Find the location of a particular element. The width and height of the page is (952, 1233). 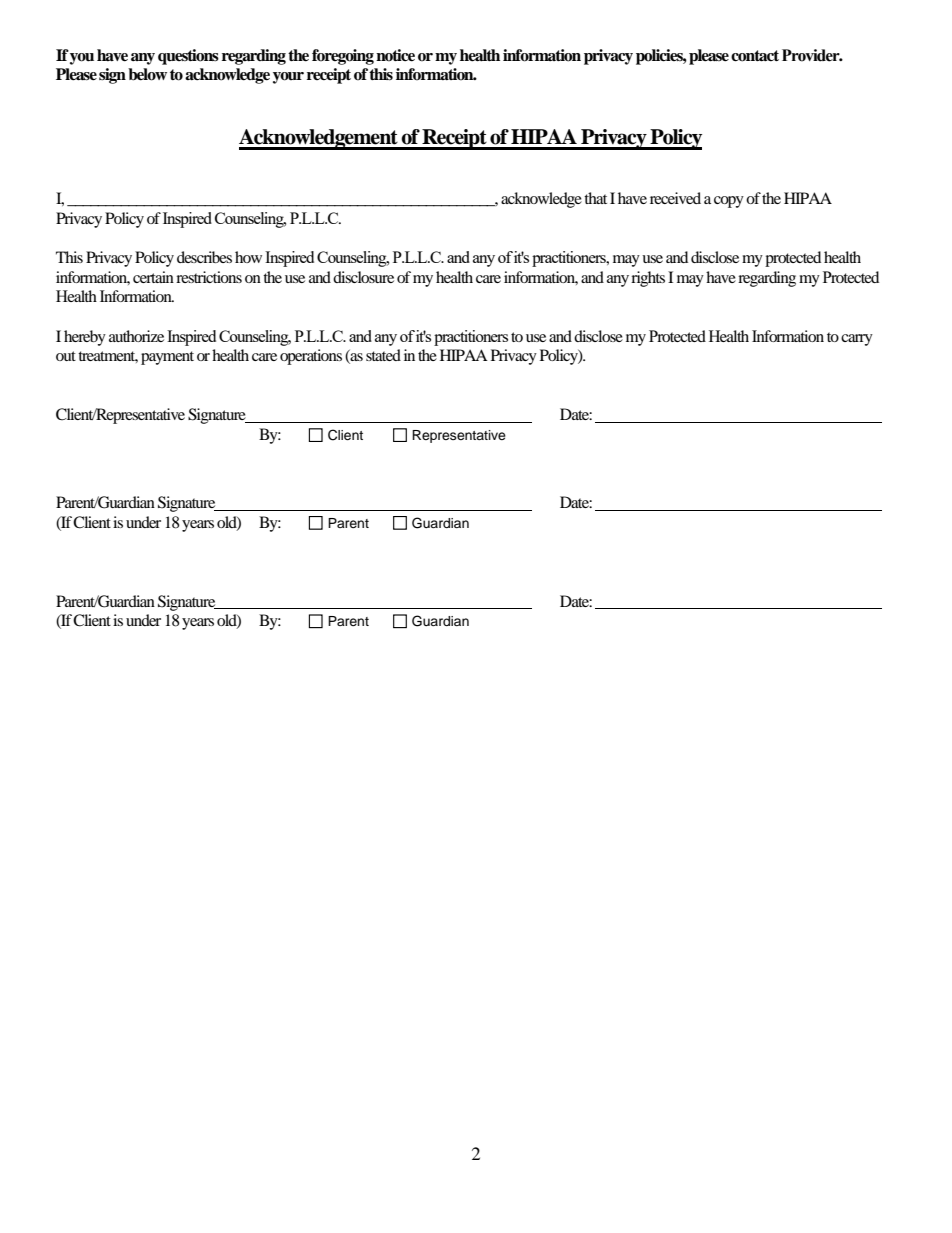

copy is located at coordinates (729, 202).
